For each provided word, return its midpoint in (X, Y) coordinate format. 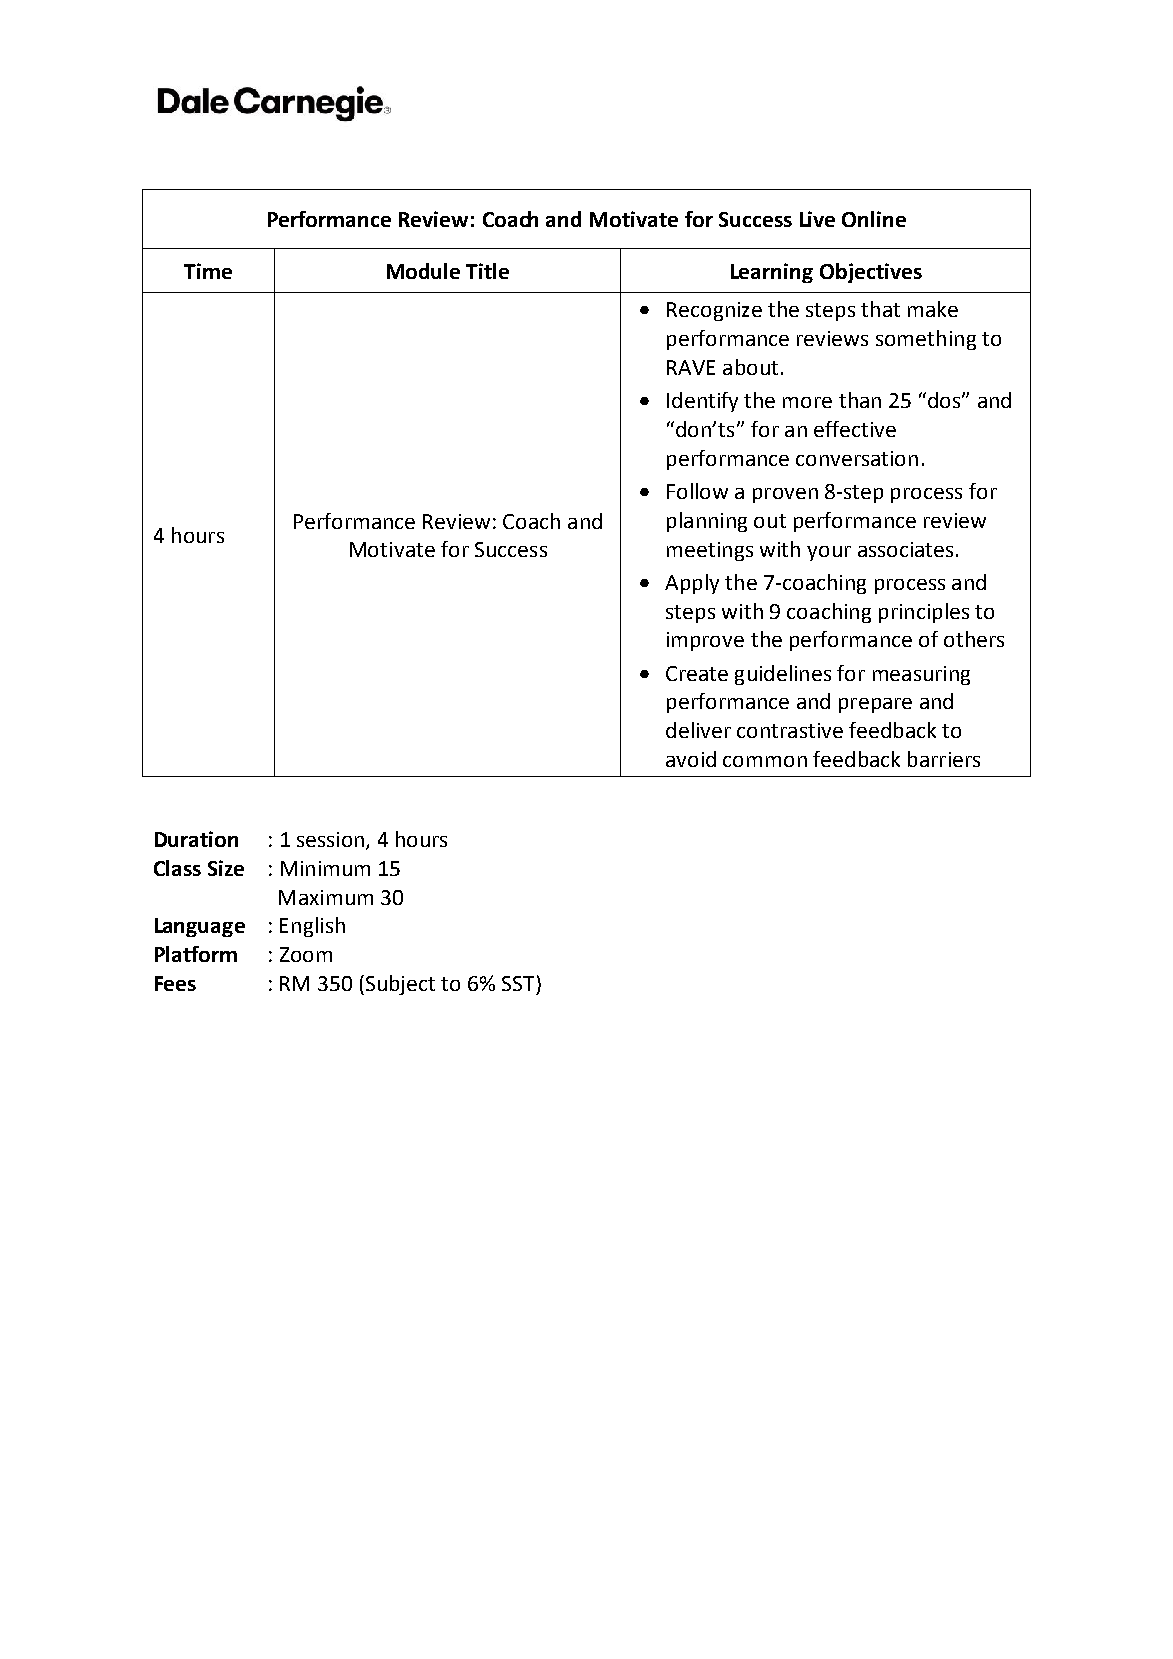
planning (707, 522)
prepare (875, 705)
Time (208, 271)
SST (518, 983)
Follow (697, 491)
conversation (857, 458)
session (330, 839)
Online (874, 219)
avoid (691, 759)
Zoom (306, 954)
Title (487, 271)
